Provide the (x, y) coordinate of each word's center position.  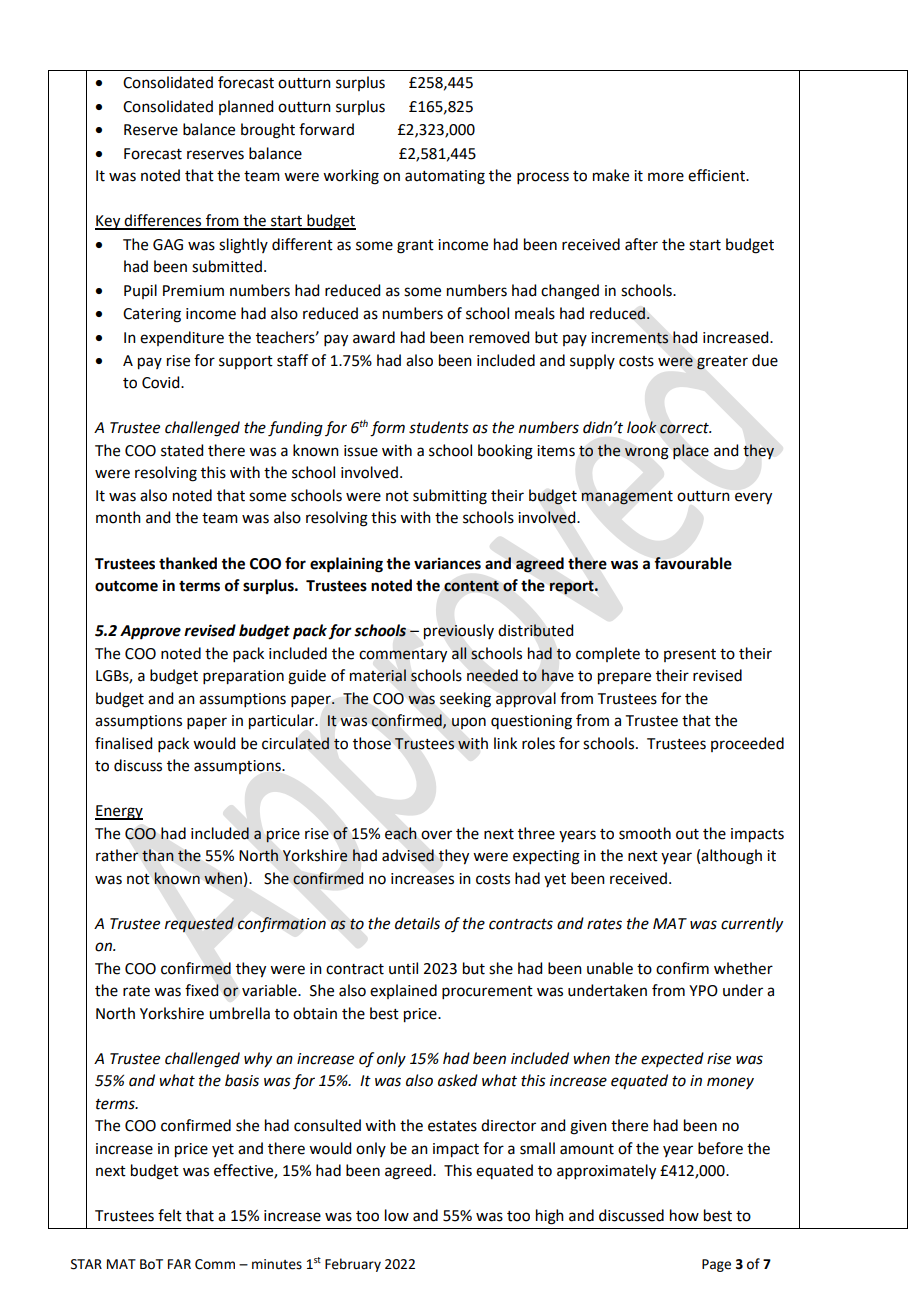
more (666, 177)
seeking (465, 700)
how (684, 1215)
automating (445, 177)
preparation (243, 677)
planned (246, 107)
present (690, 655)
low (397, 1215)
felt (170, 1215)
